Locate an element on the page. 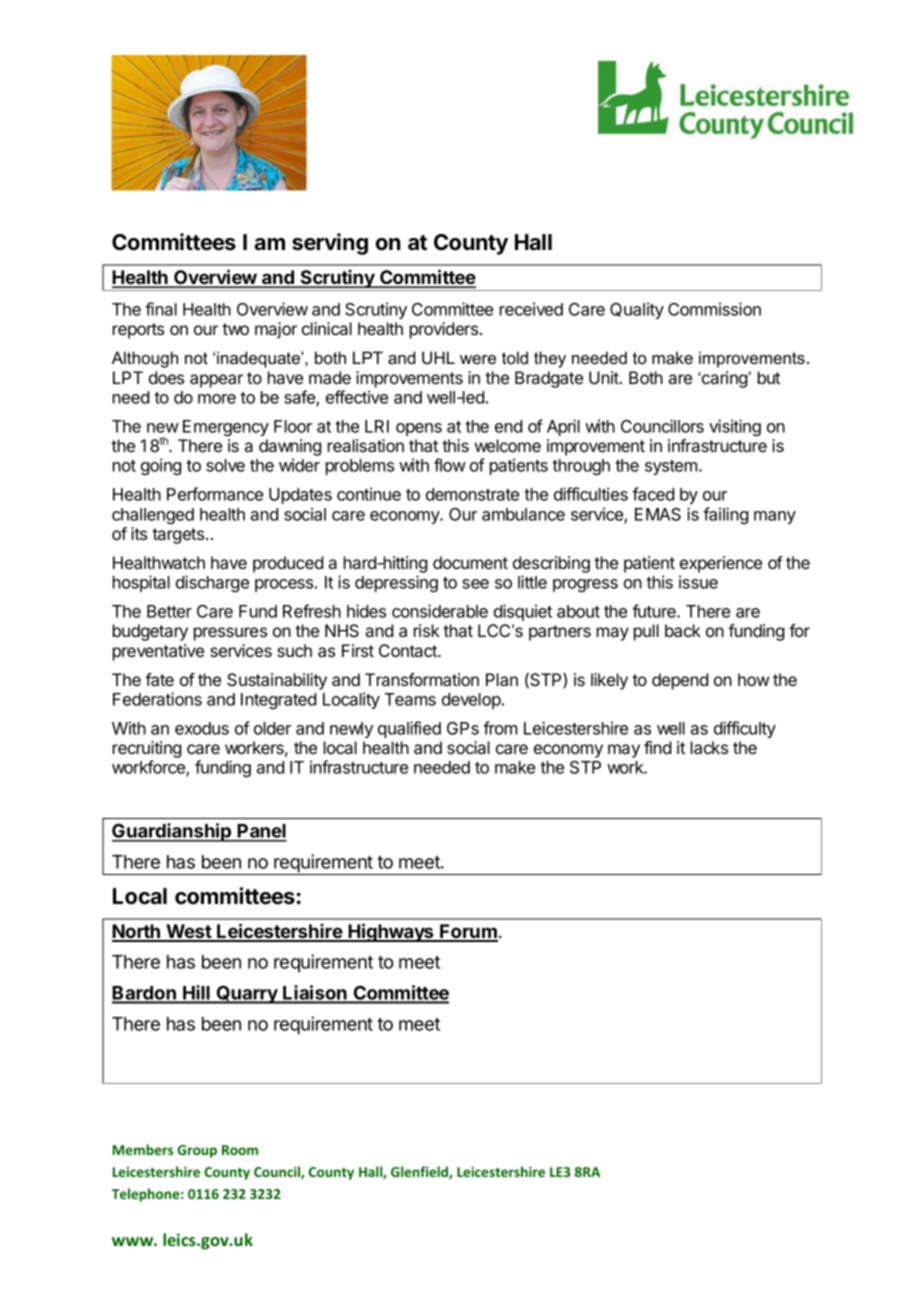  Room is located at coordinates (240, 1150).
